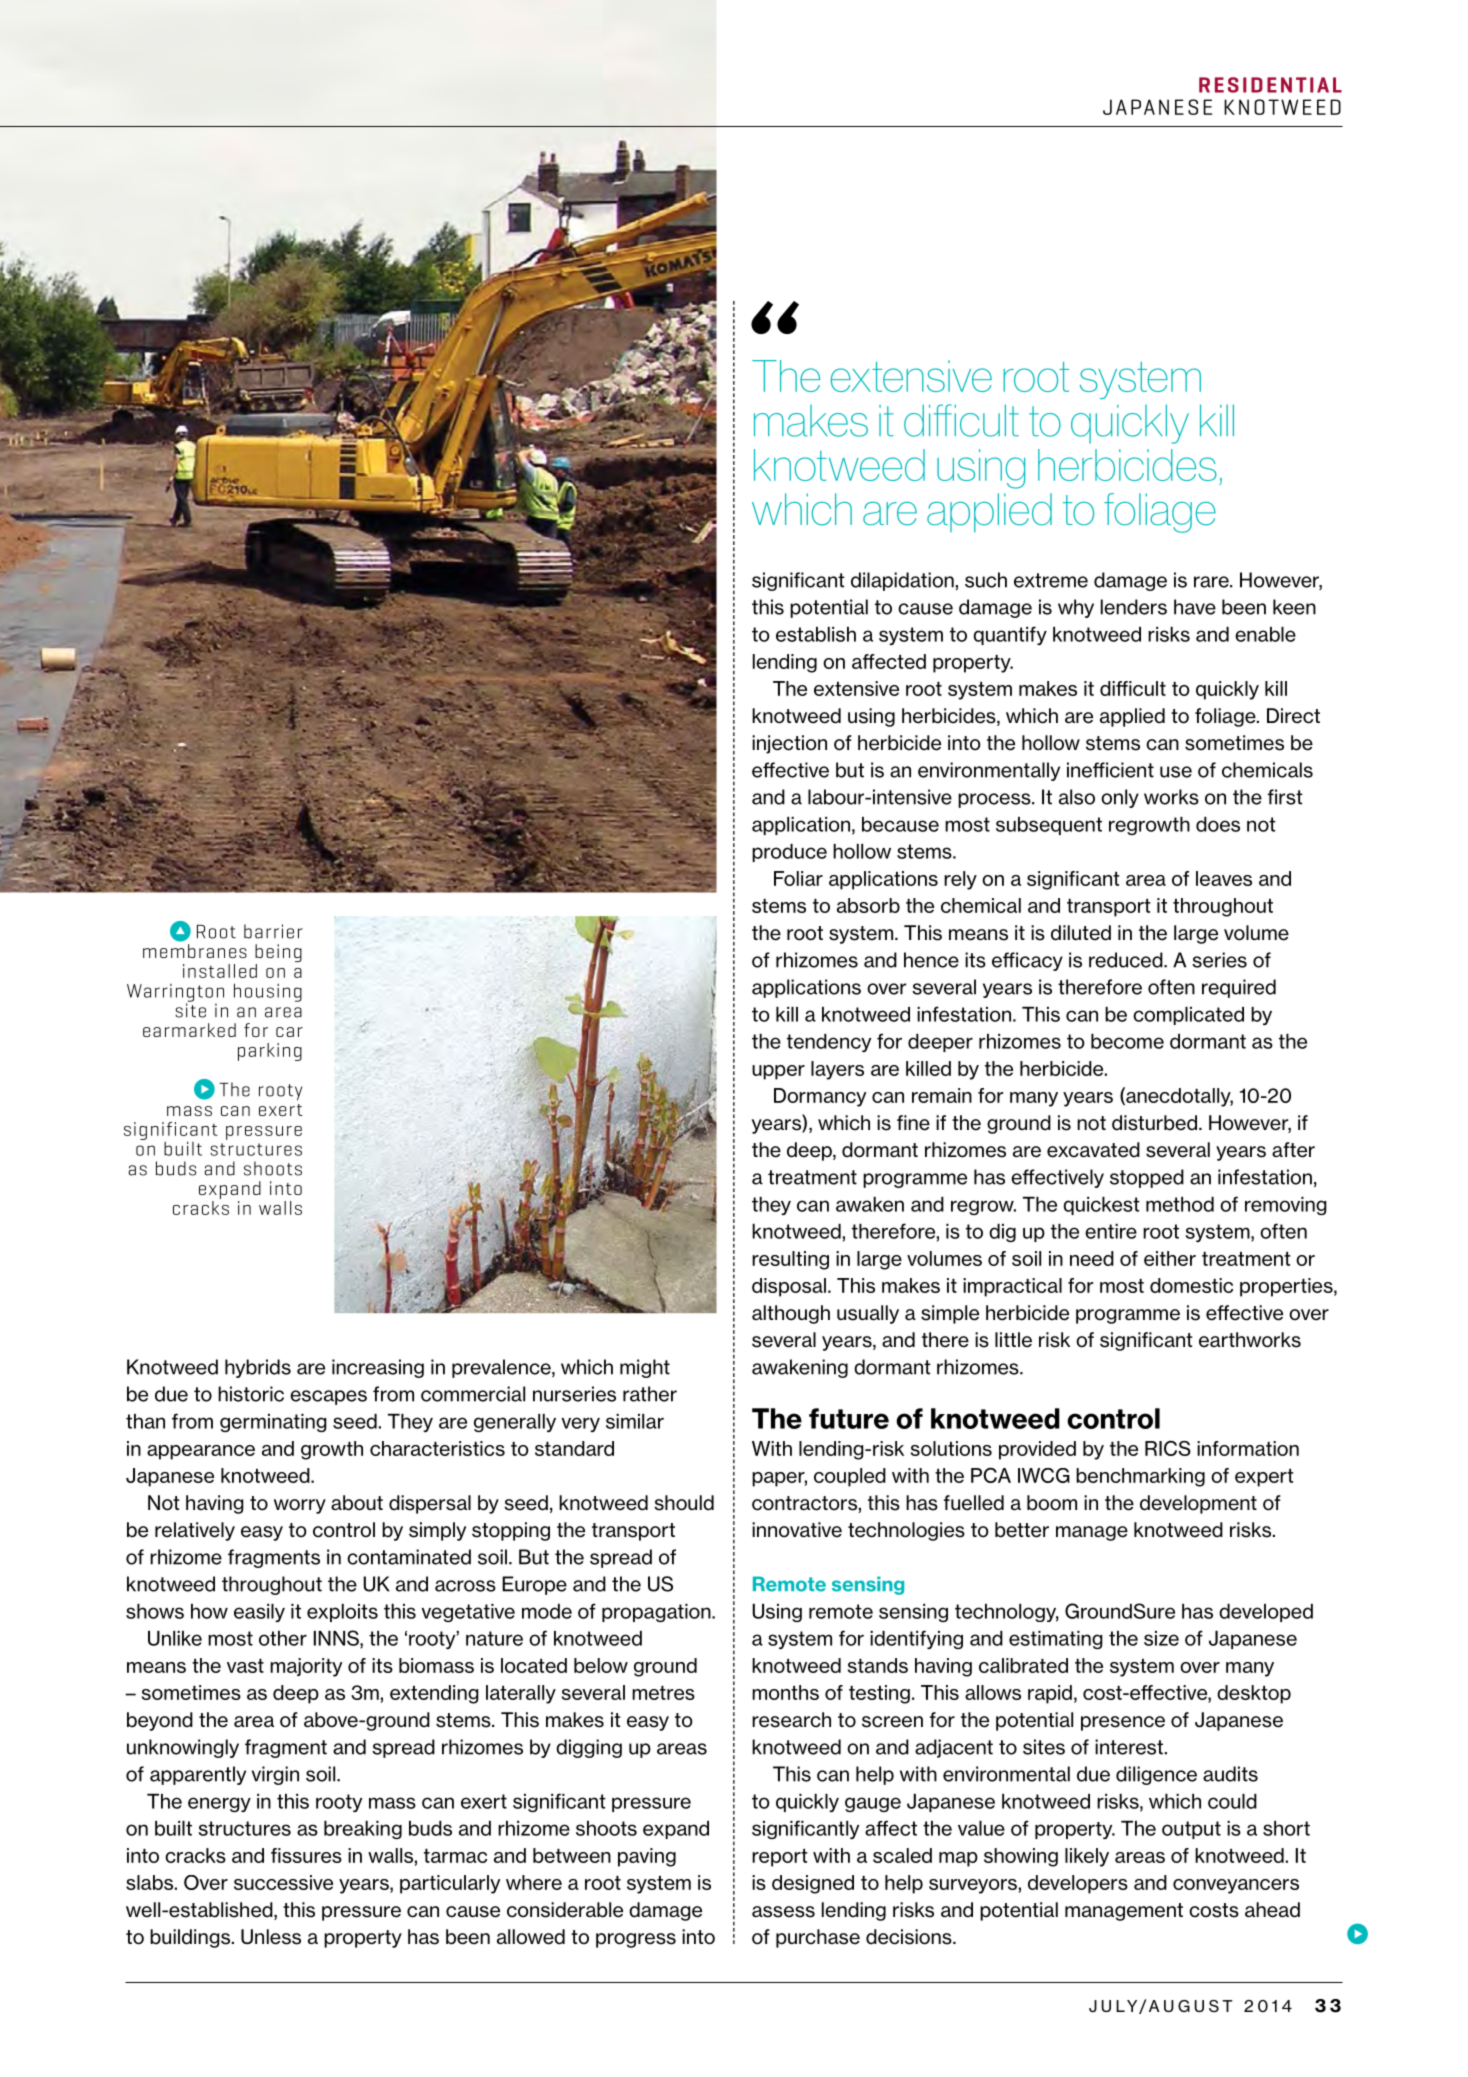 This document has height=2077, width=1468. I want to click on resulting, so click(790, 1260).
